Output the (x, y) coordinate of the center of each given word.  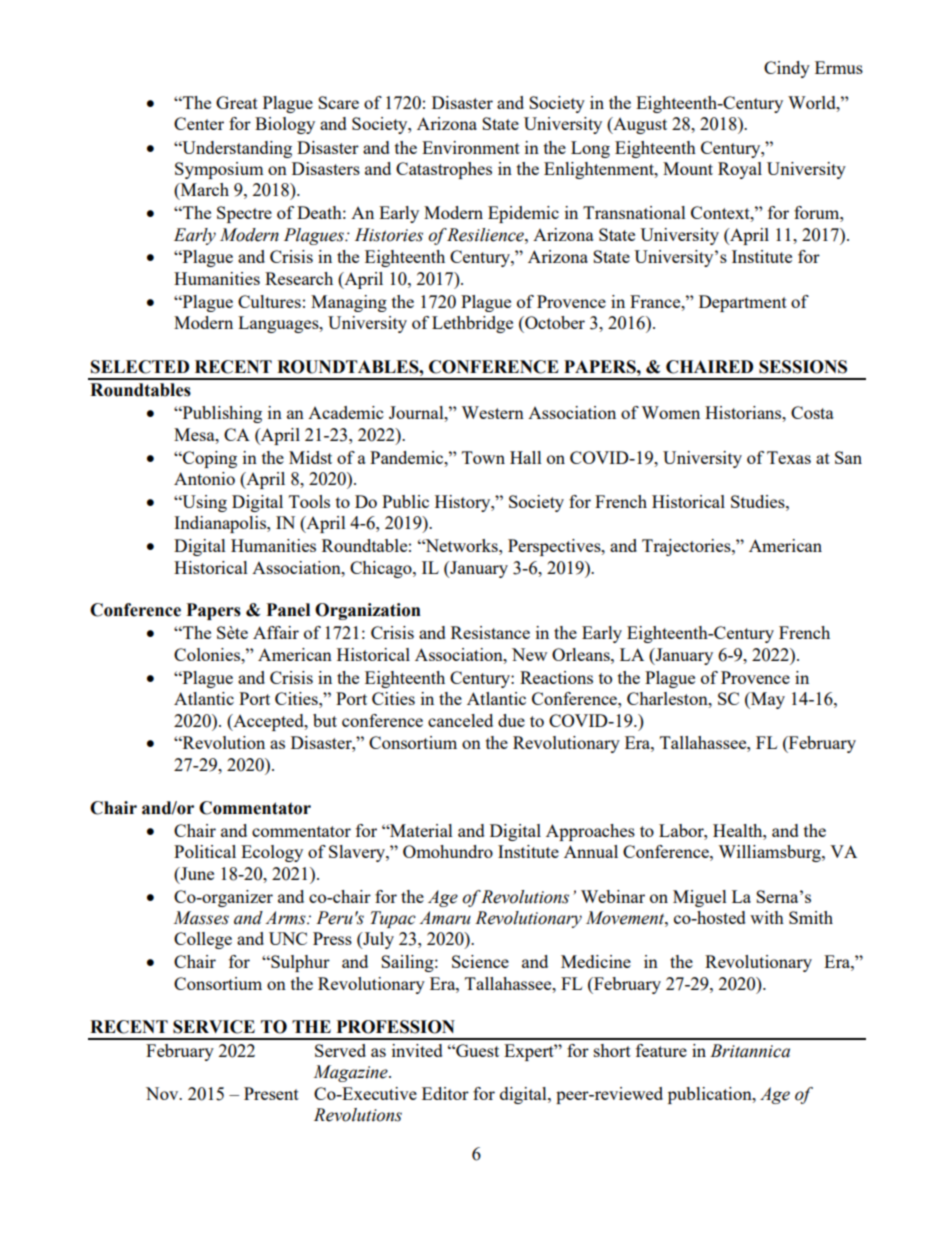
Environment (471, 147)
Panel (288, 610)
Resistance (490, 632)
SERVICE (214, 1027)
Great (237, 102)
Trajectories (687, 547)
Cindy (787, 69)
